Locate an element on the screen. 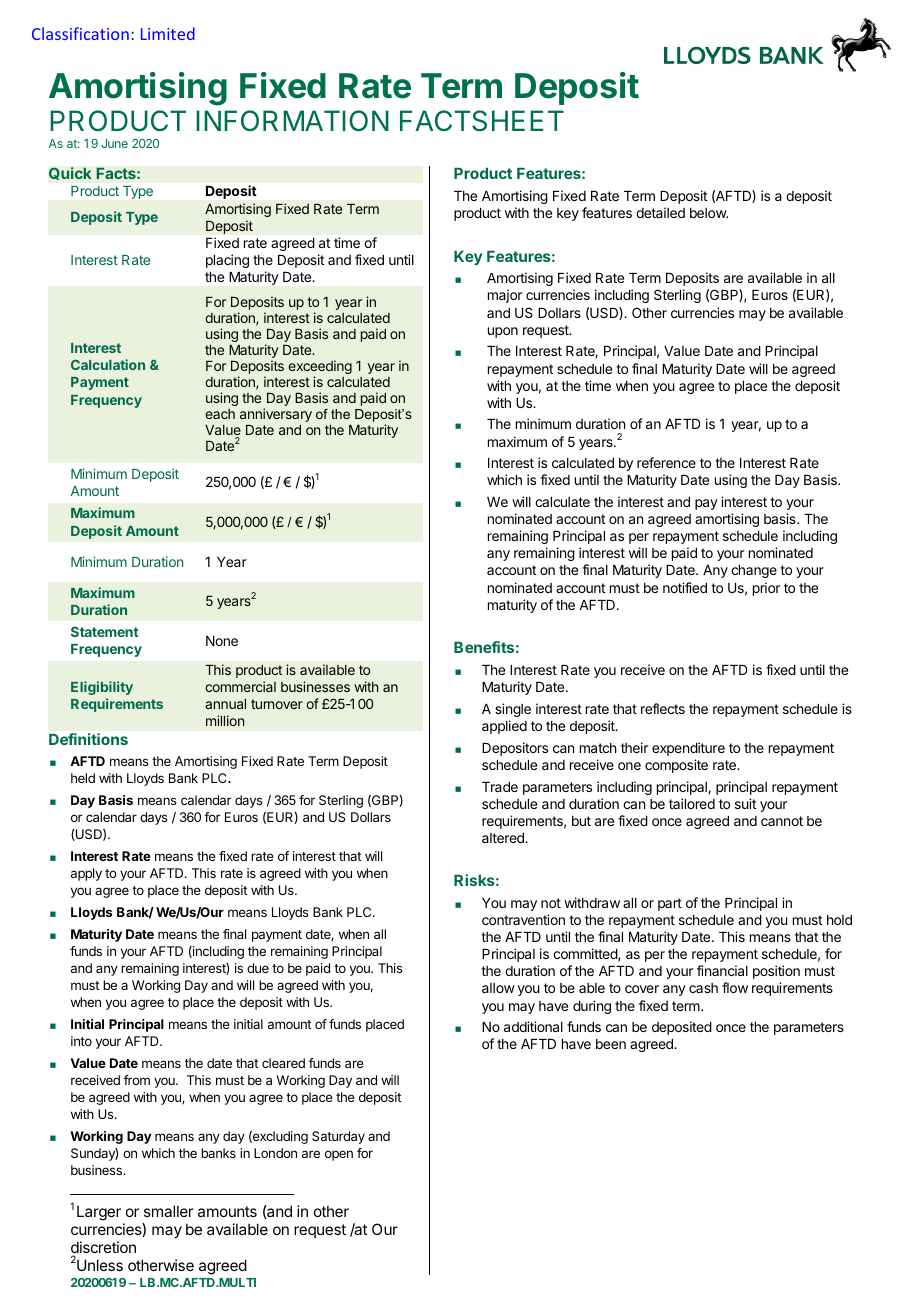  below is located at coordinates (709, 213).
